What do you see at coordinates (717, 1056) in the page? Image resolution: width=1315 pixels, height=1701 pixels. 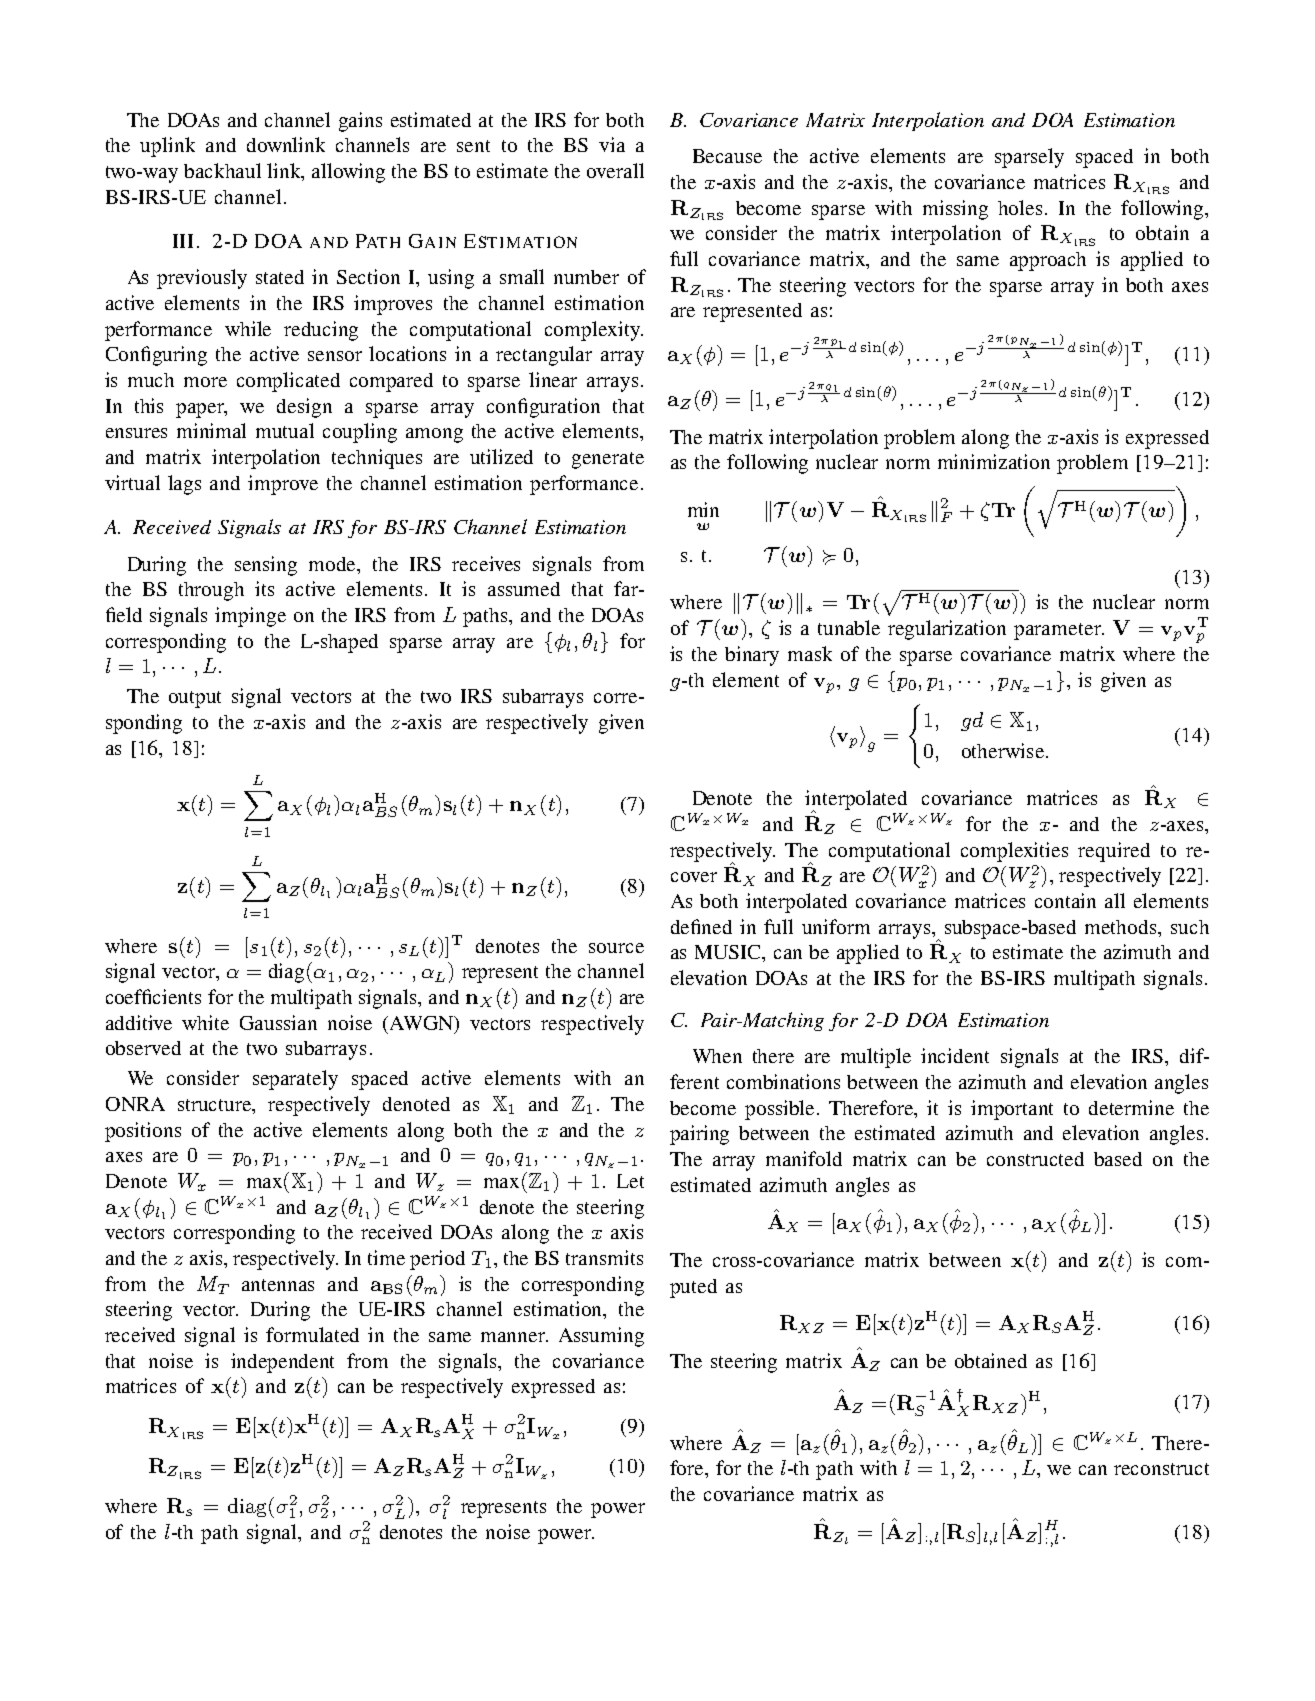 I see `When` at bounding box center [717, 1056].
